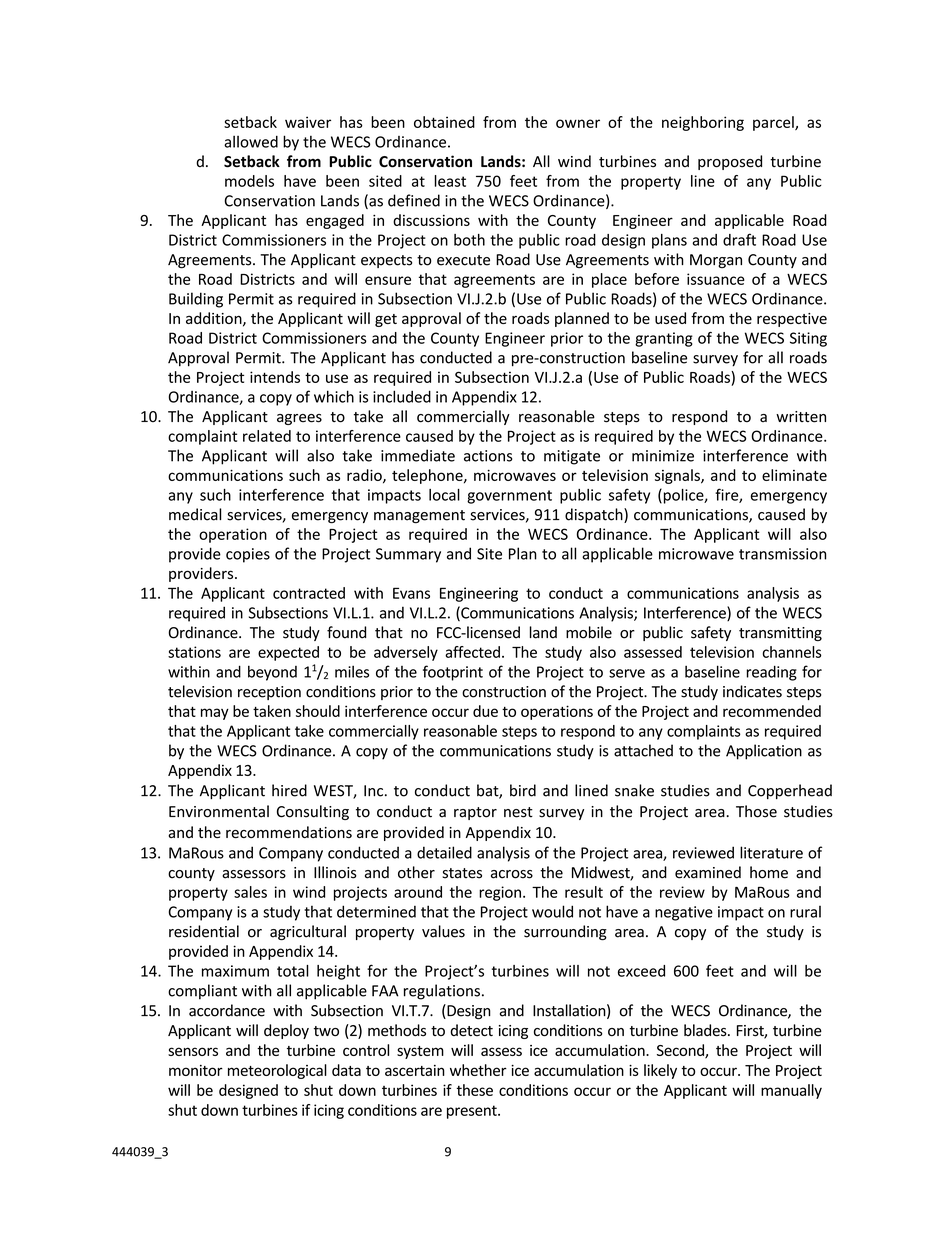 Image resolution: width=952 pixels, height=1233 pixels. What do you see at coordinates (478, 1070) in the screenshot?
I see `whether` at bounding box center [478, 1070].
